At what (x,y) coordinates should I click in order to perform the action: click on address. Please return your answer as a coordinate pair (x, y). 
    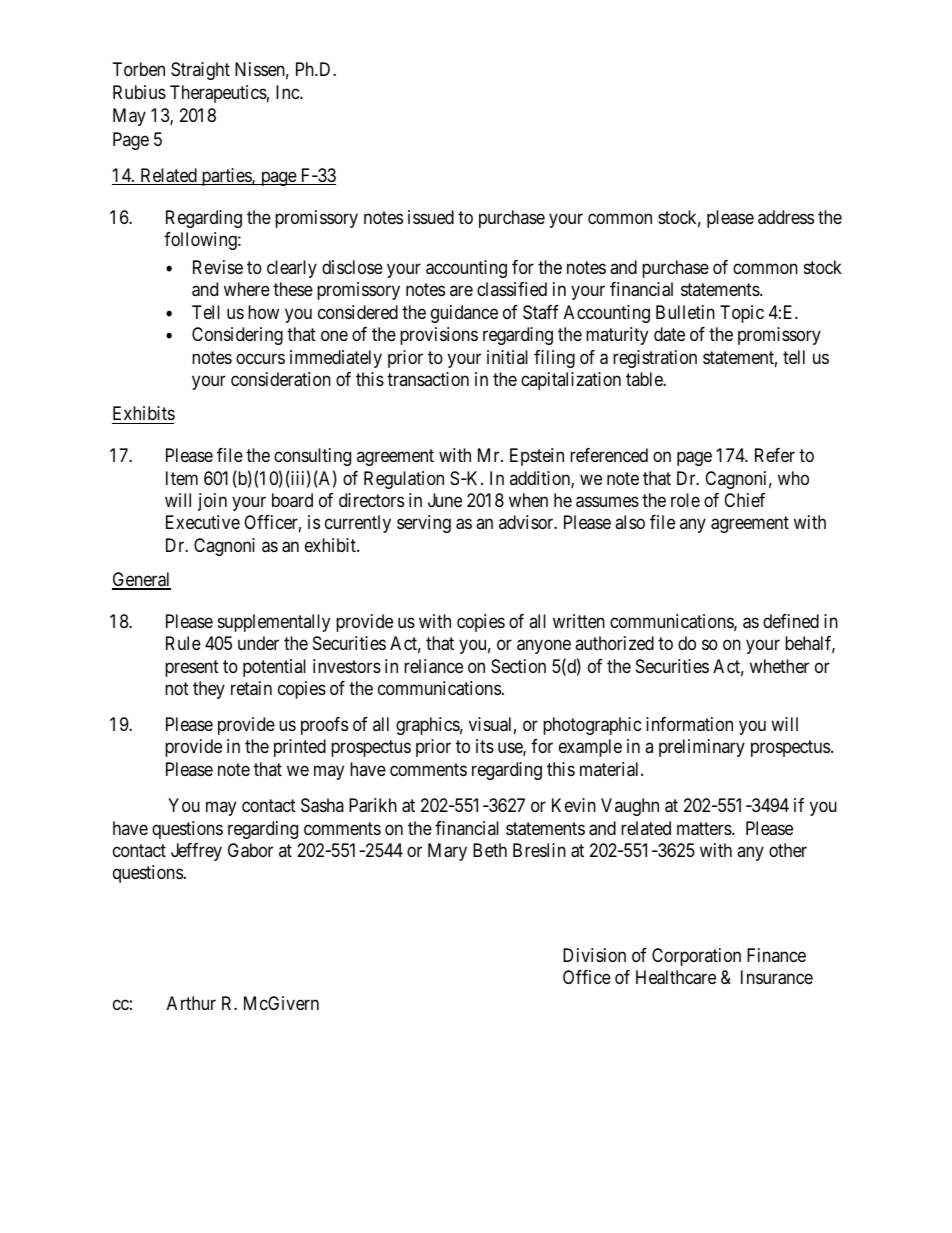
    Looking at the image, I should click on (786, 217).
